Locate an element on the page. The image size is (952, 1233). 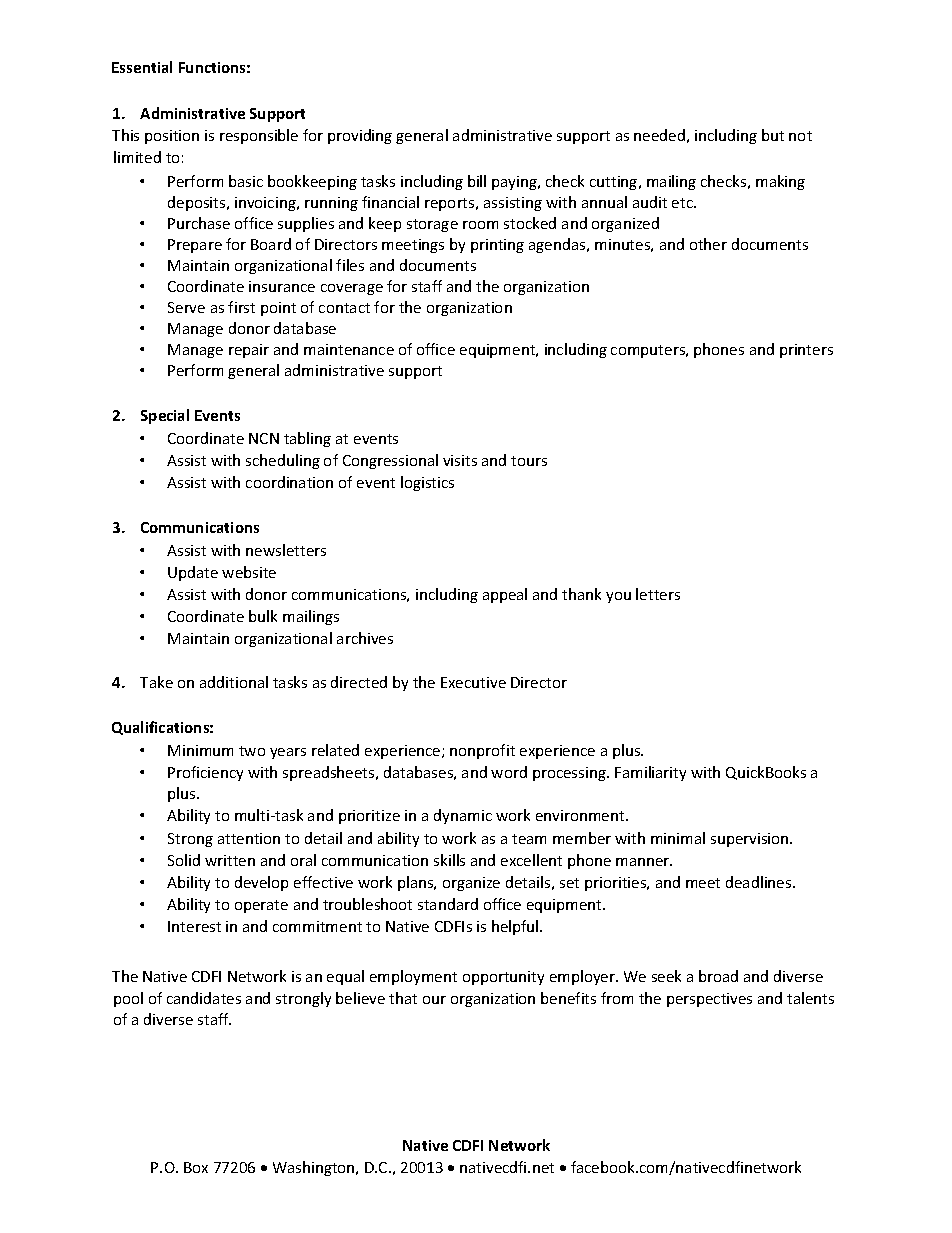
position is located at coordinates (172, 137).
